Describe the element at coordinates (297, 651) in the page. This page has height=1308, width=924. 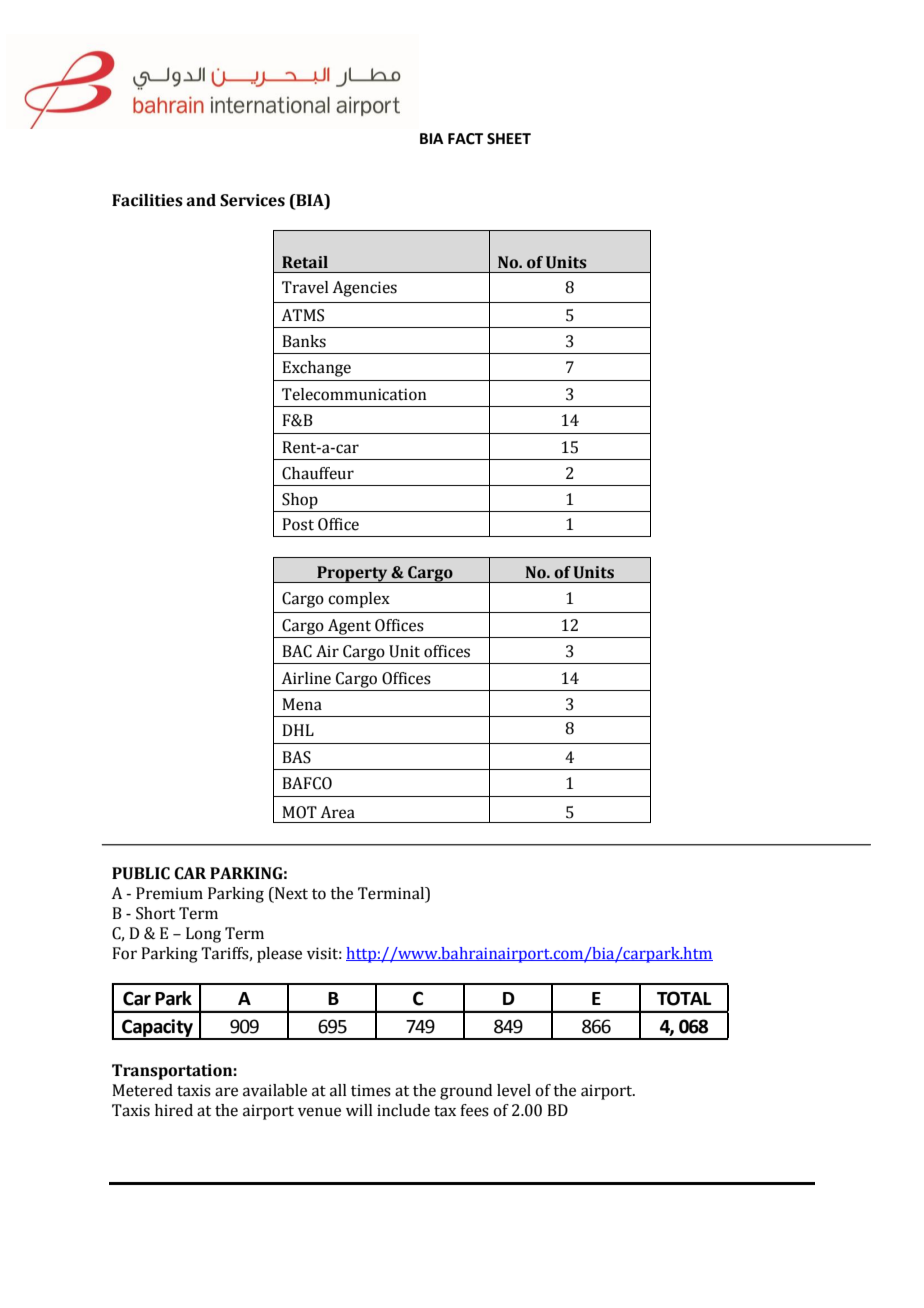
I see `BAC` at that location.
